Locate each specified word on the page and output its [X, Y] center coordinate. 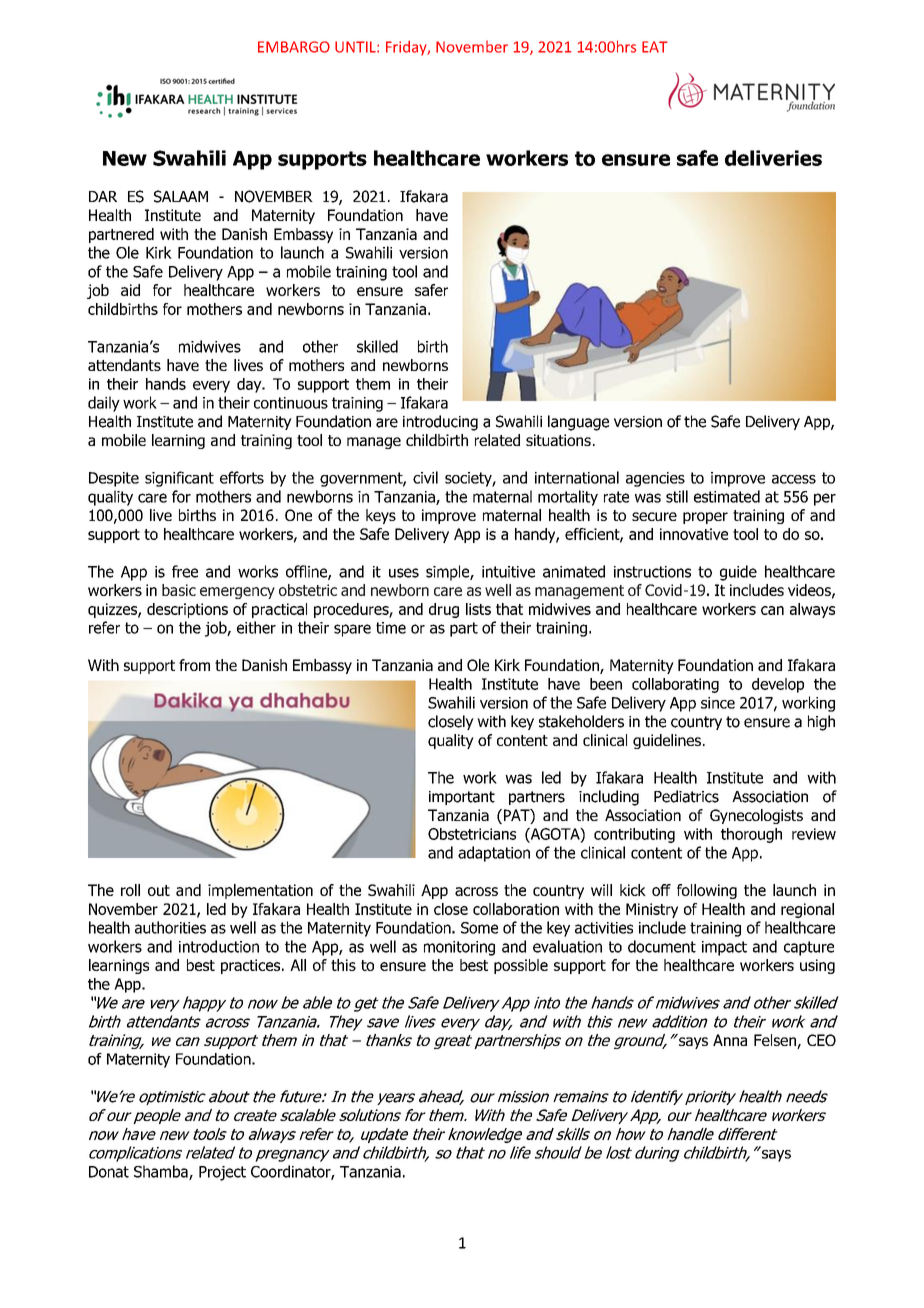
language [578, 423]
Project [222, 1173]
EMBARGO [294, 47]
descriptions [187, 610]
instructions [652, 572]
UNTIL [356, 47]
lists [478, 609]
